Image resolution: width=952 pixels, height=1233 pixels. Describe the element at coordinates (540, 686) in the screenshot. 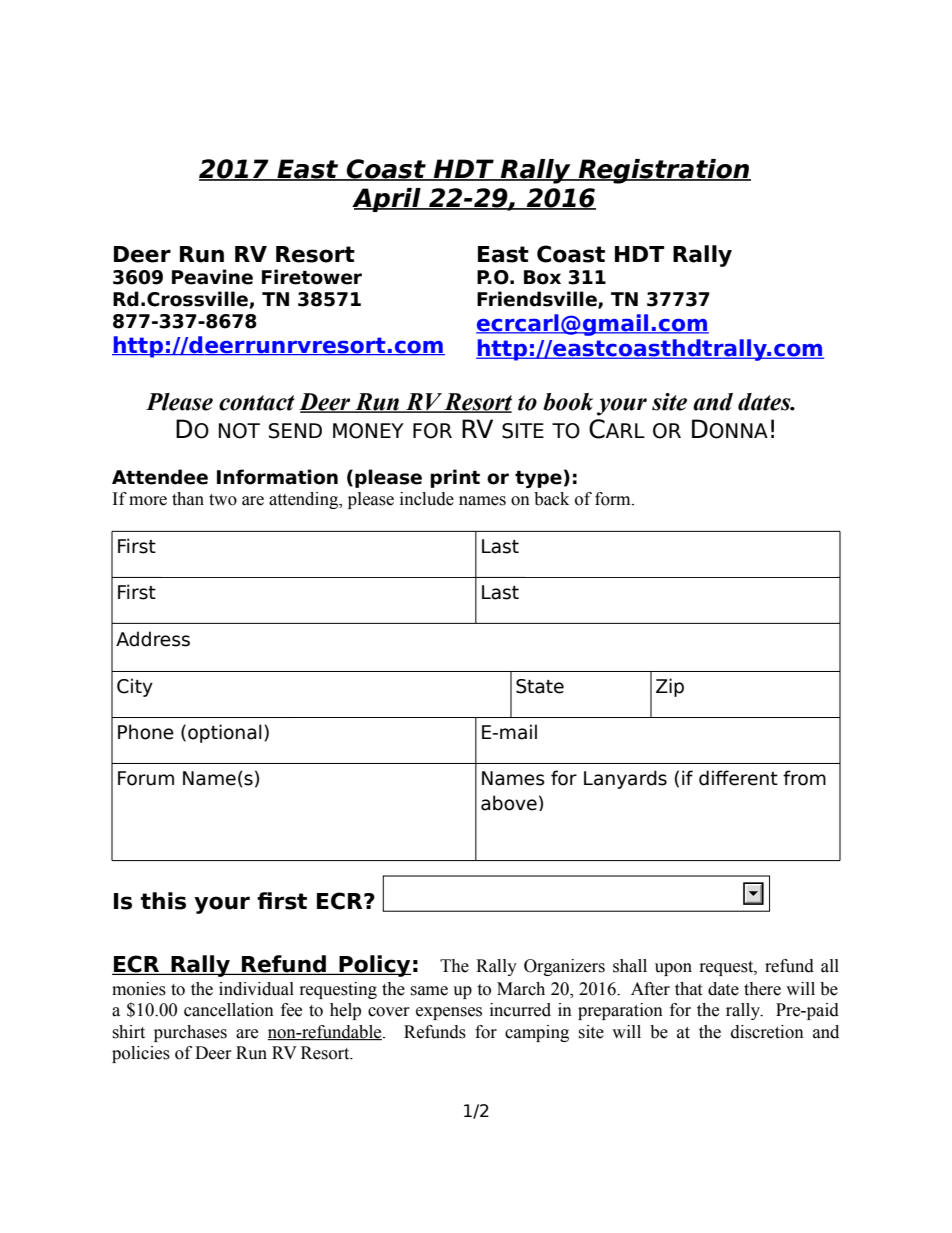

I see `State` at that location.
